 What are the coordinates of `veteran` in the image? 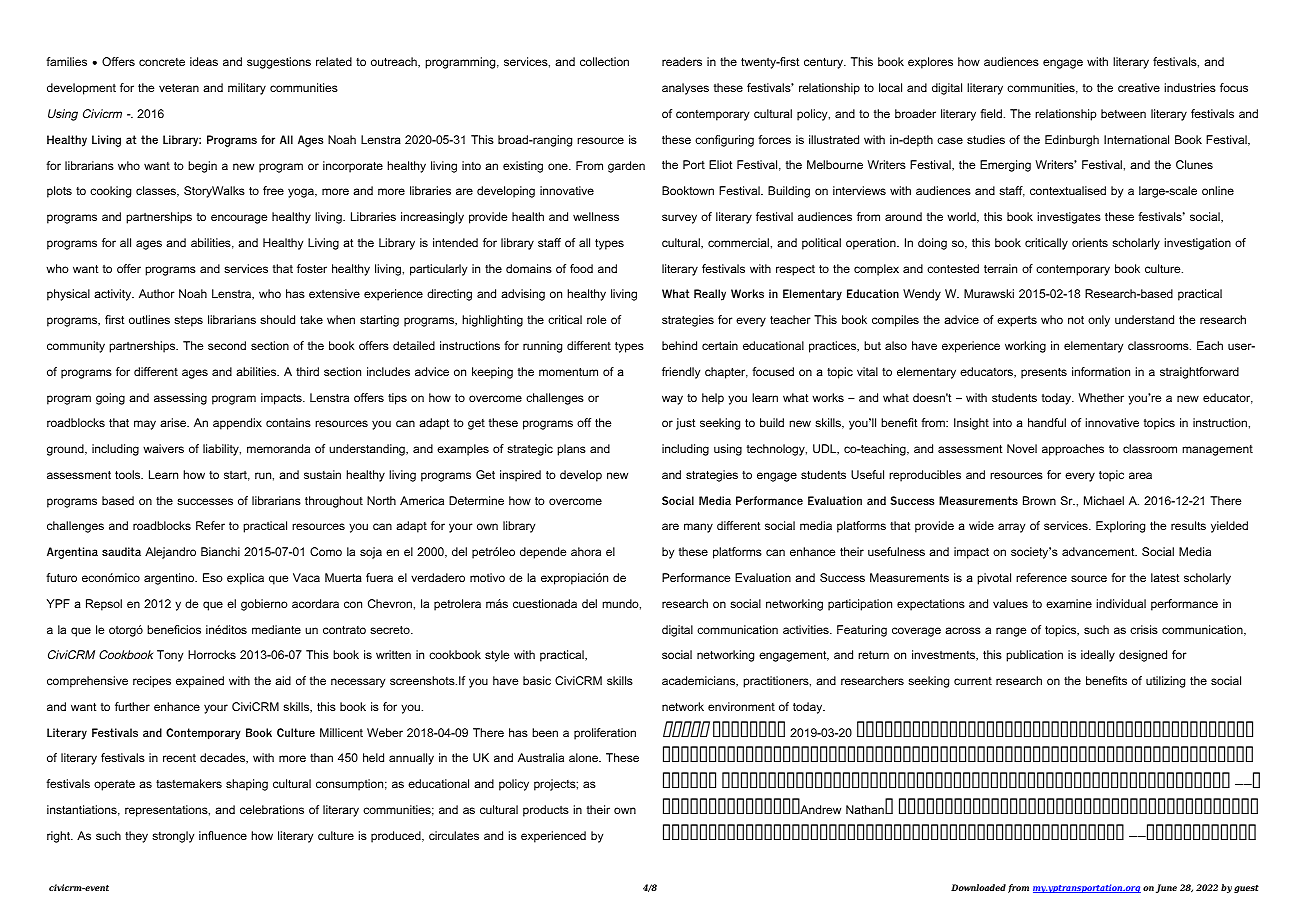 It's located at (179, 88).
